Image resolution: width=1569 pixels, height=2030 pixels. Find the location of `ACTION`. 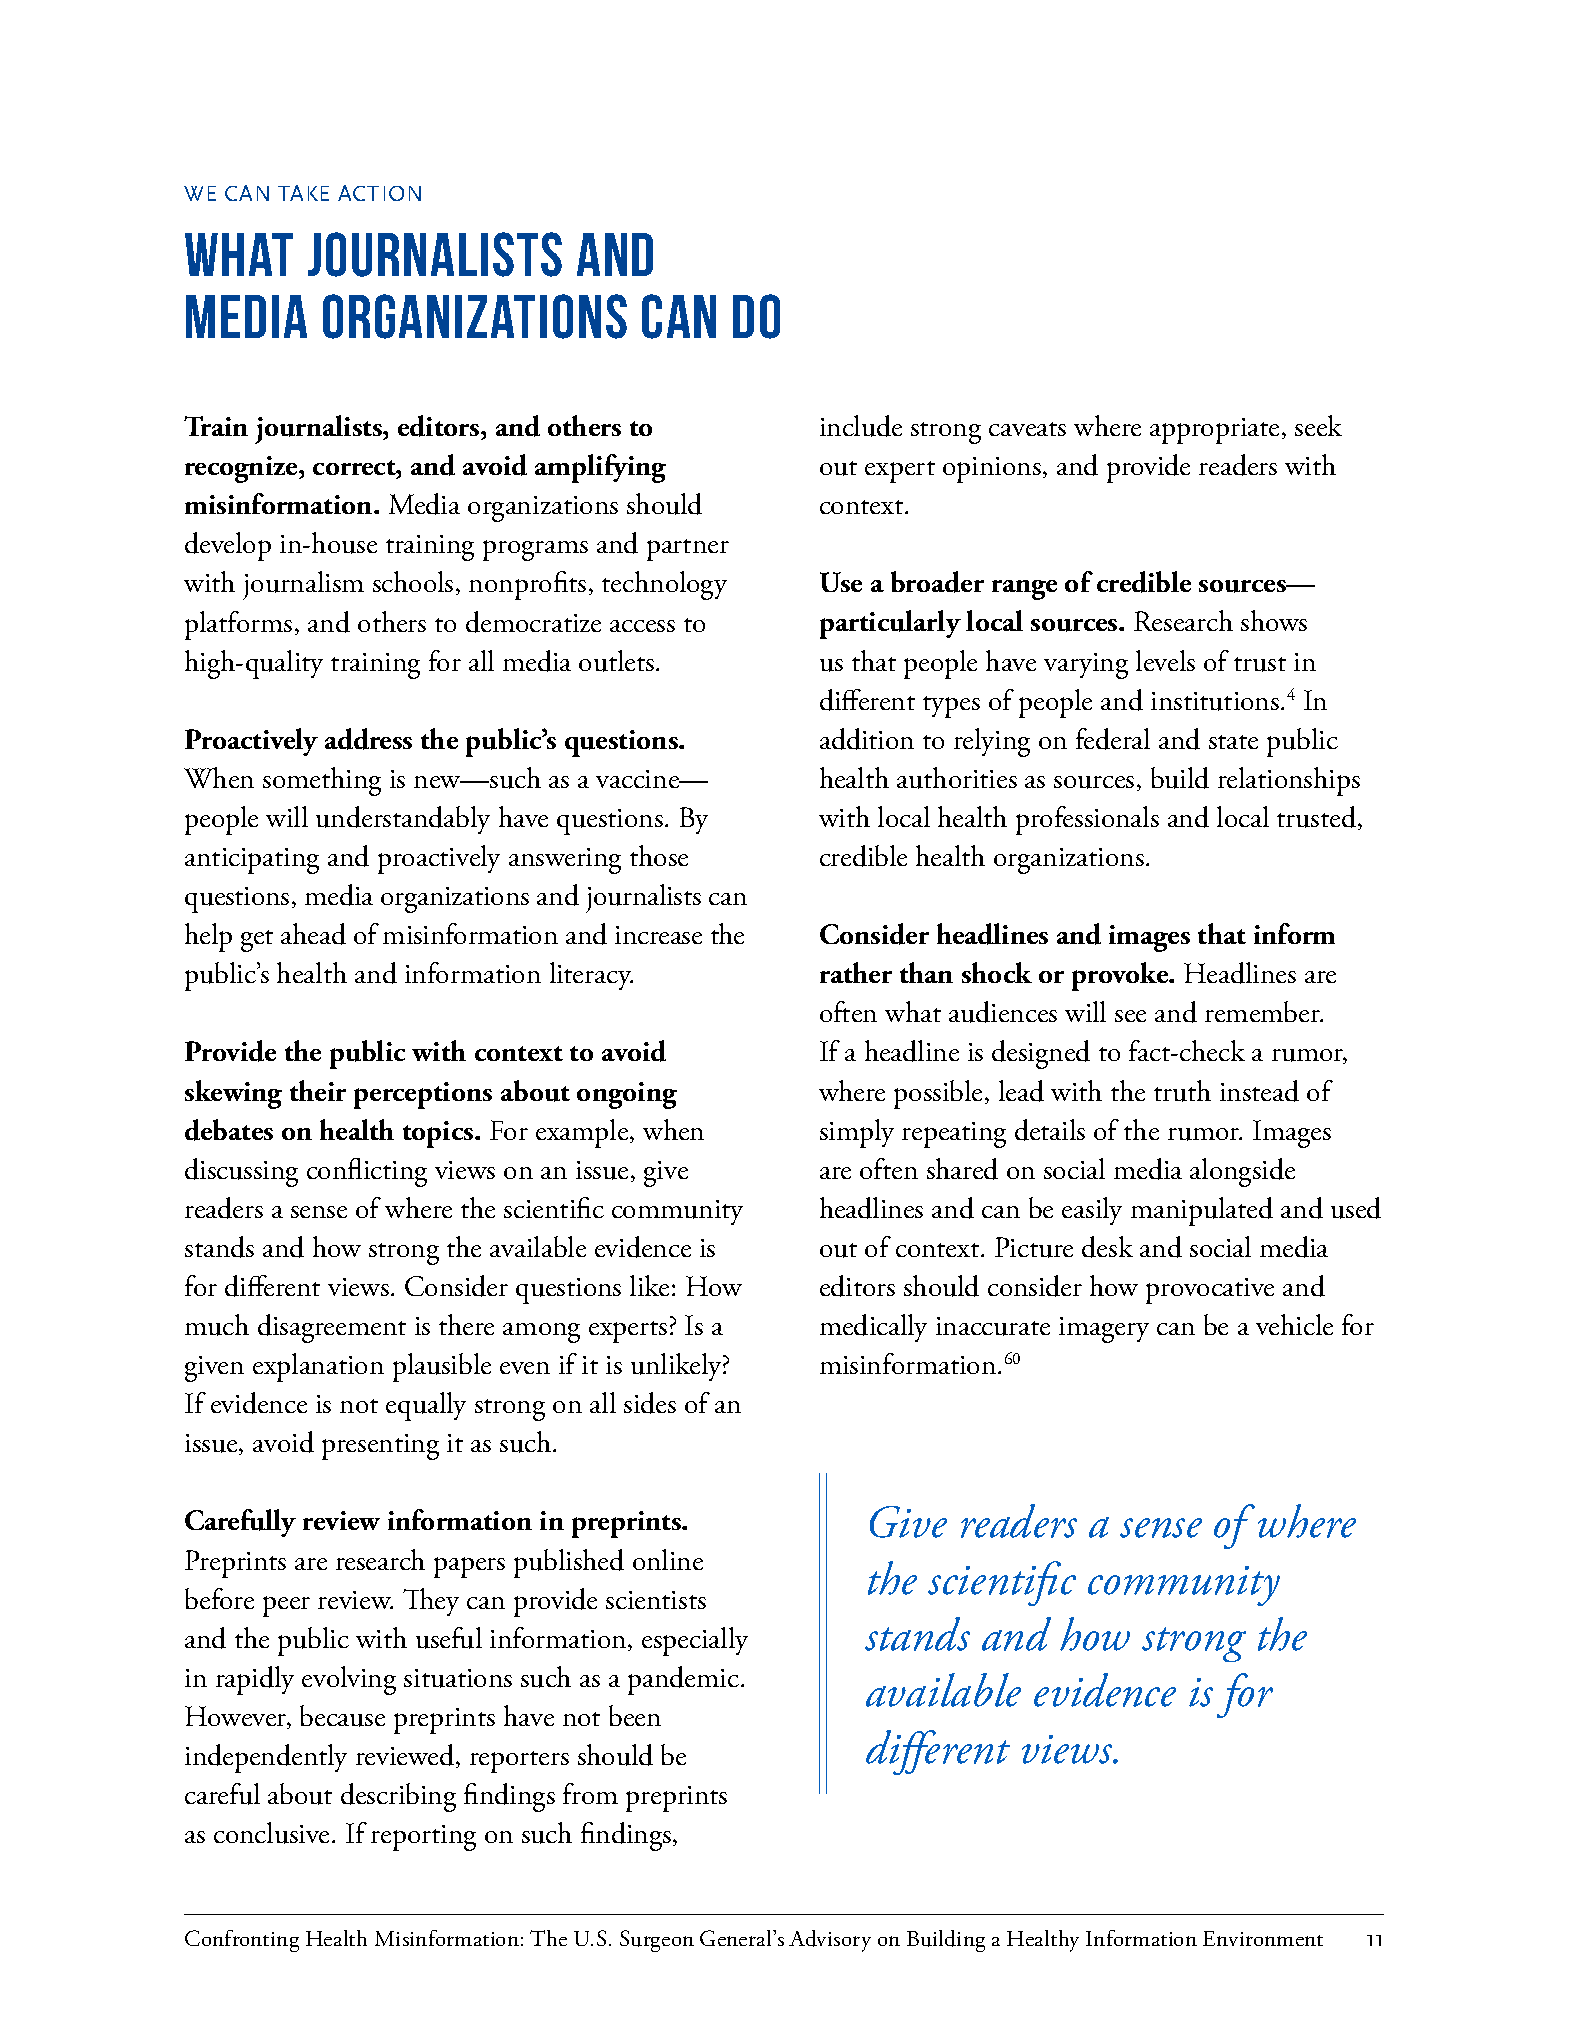

ACTION is located at coordinates (379, 193).
